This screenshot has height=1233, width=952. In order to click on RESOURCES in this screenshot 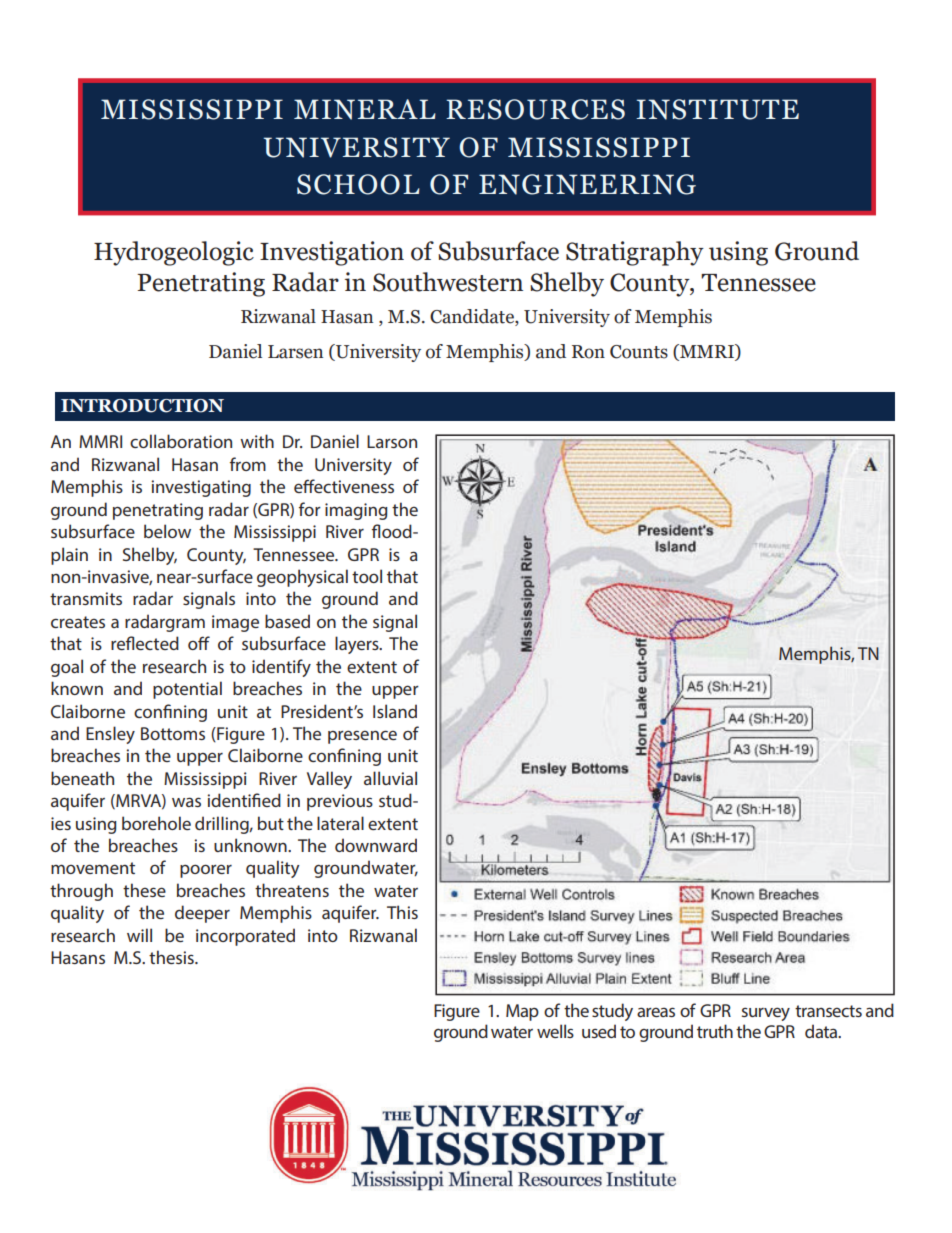, I will do `click(535, 109)`.
